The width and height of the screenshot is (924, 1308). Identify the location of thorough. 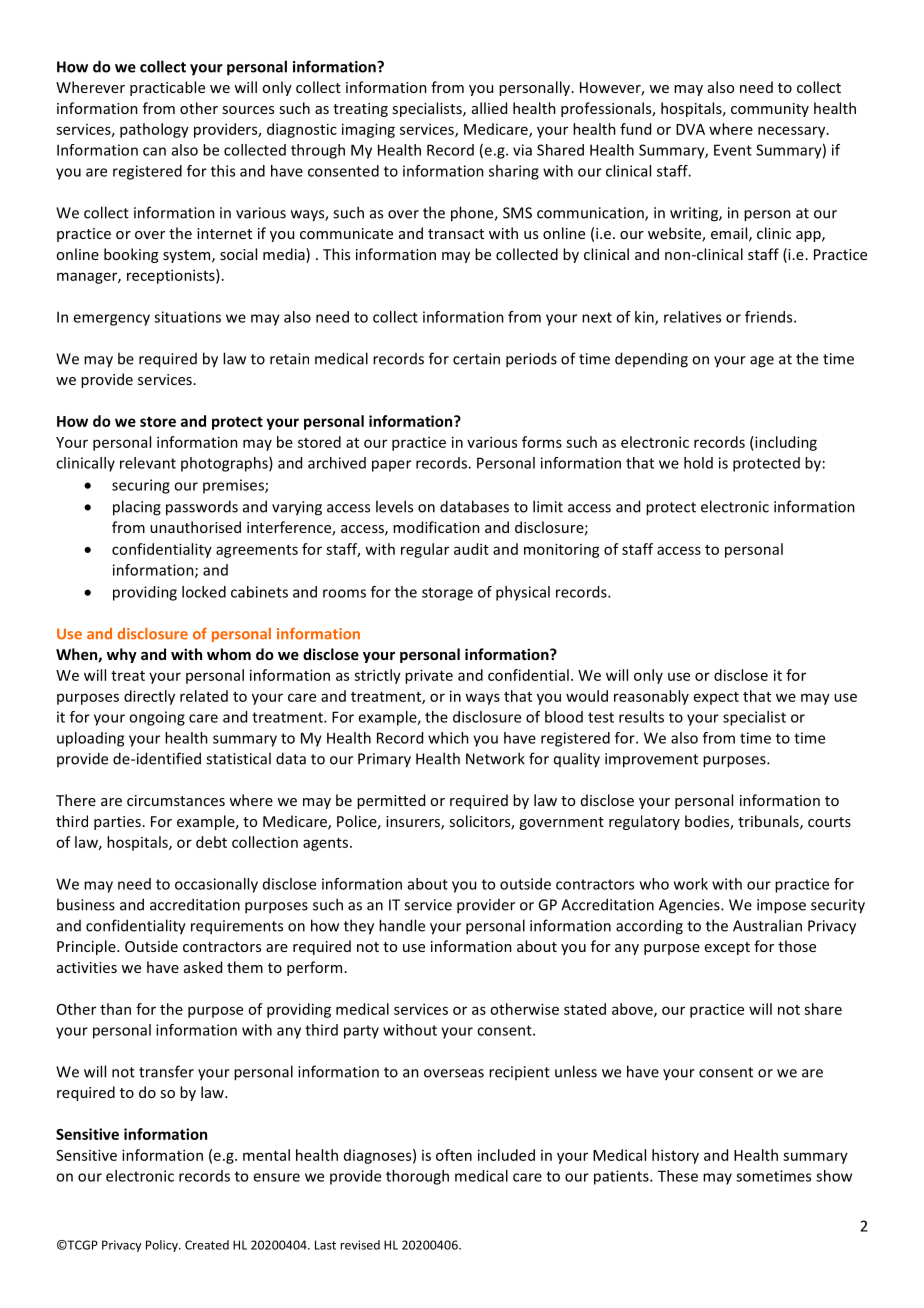
(417, 1177).
